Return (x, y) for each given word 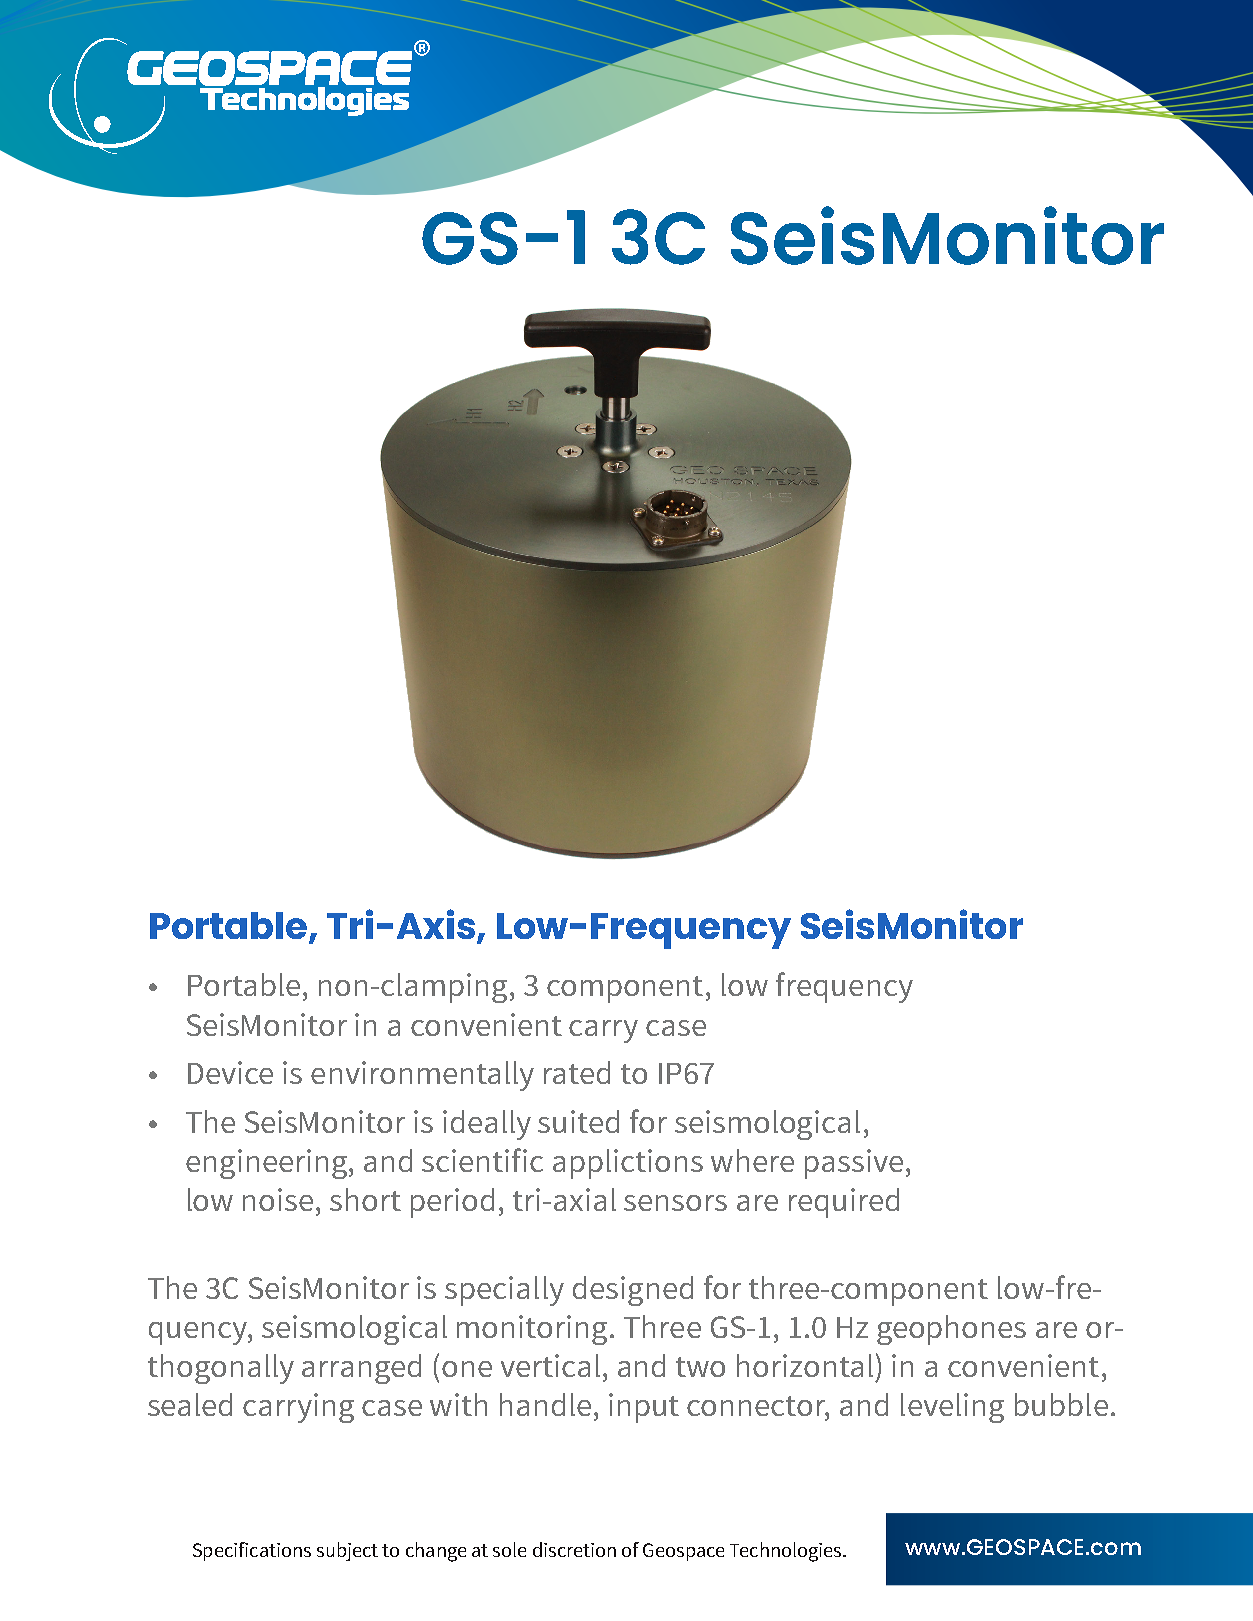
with (458, 1404)
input (644, 1408)
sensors (675, 1203)
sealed (190, 1404)
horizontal (805, 1365)
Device (230, 1072)
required (844, 1203)
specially (504, 1291)
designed (633, 1291)
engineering (268, 1164)
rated (577, 1072)
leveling (952, 1408)
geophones (951, 1330)
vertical (550, 1365)
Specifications (252, 1551)
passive (854, 1164)
